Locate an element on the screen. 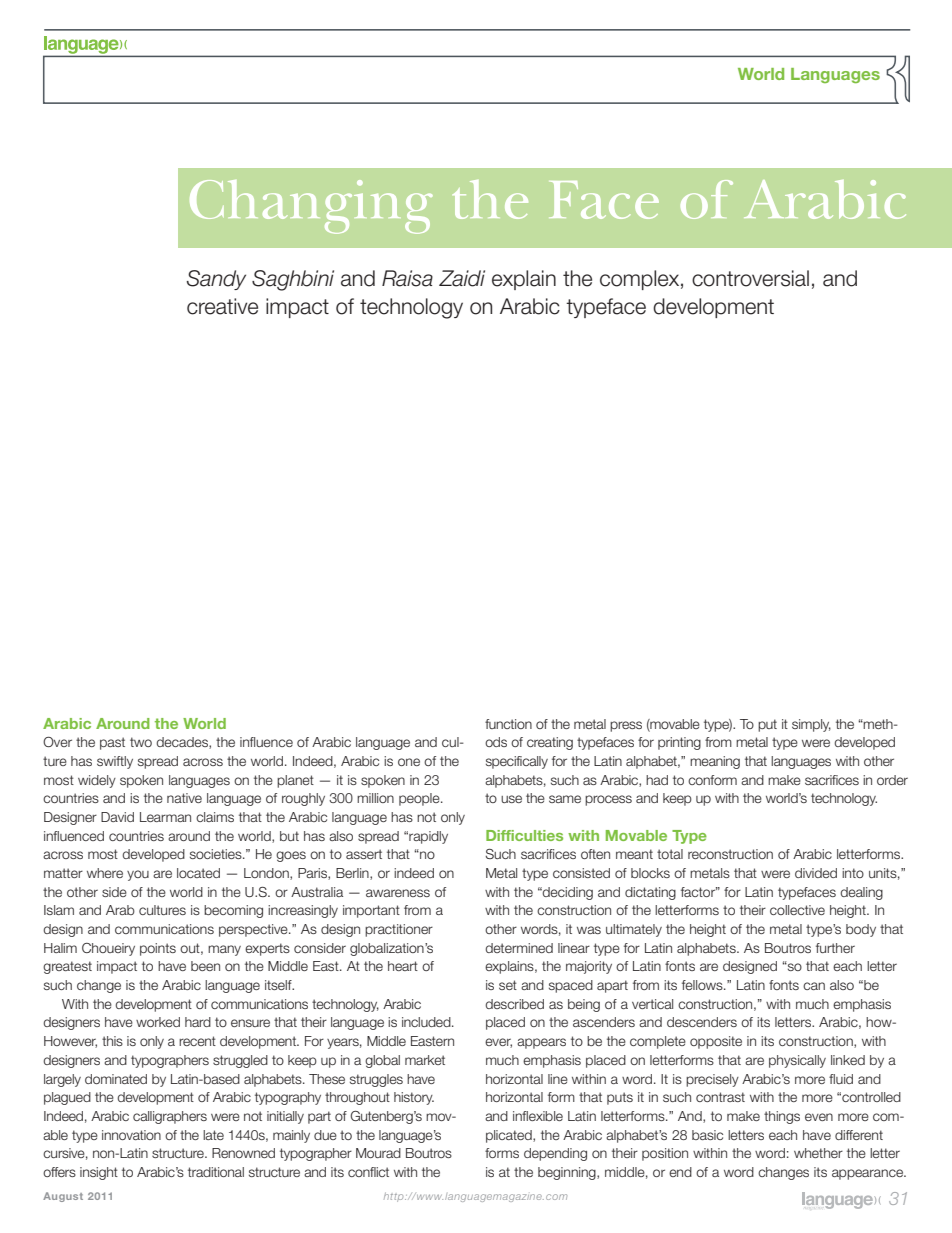 This screenshot has height=1233, width=952. function is located at coordinates (508, 724).
